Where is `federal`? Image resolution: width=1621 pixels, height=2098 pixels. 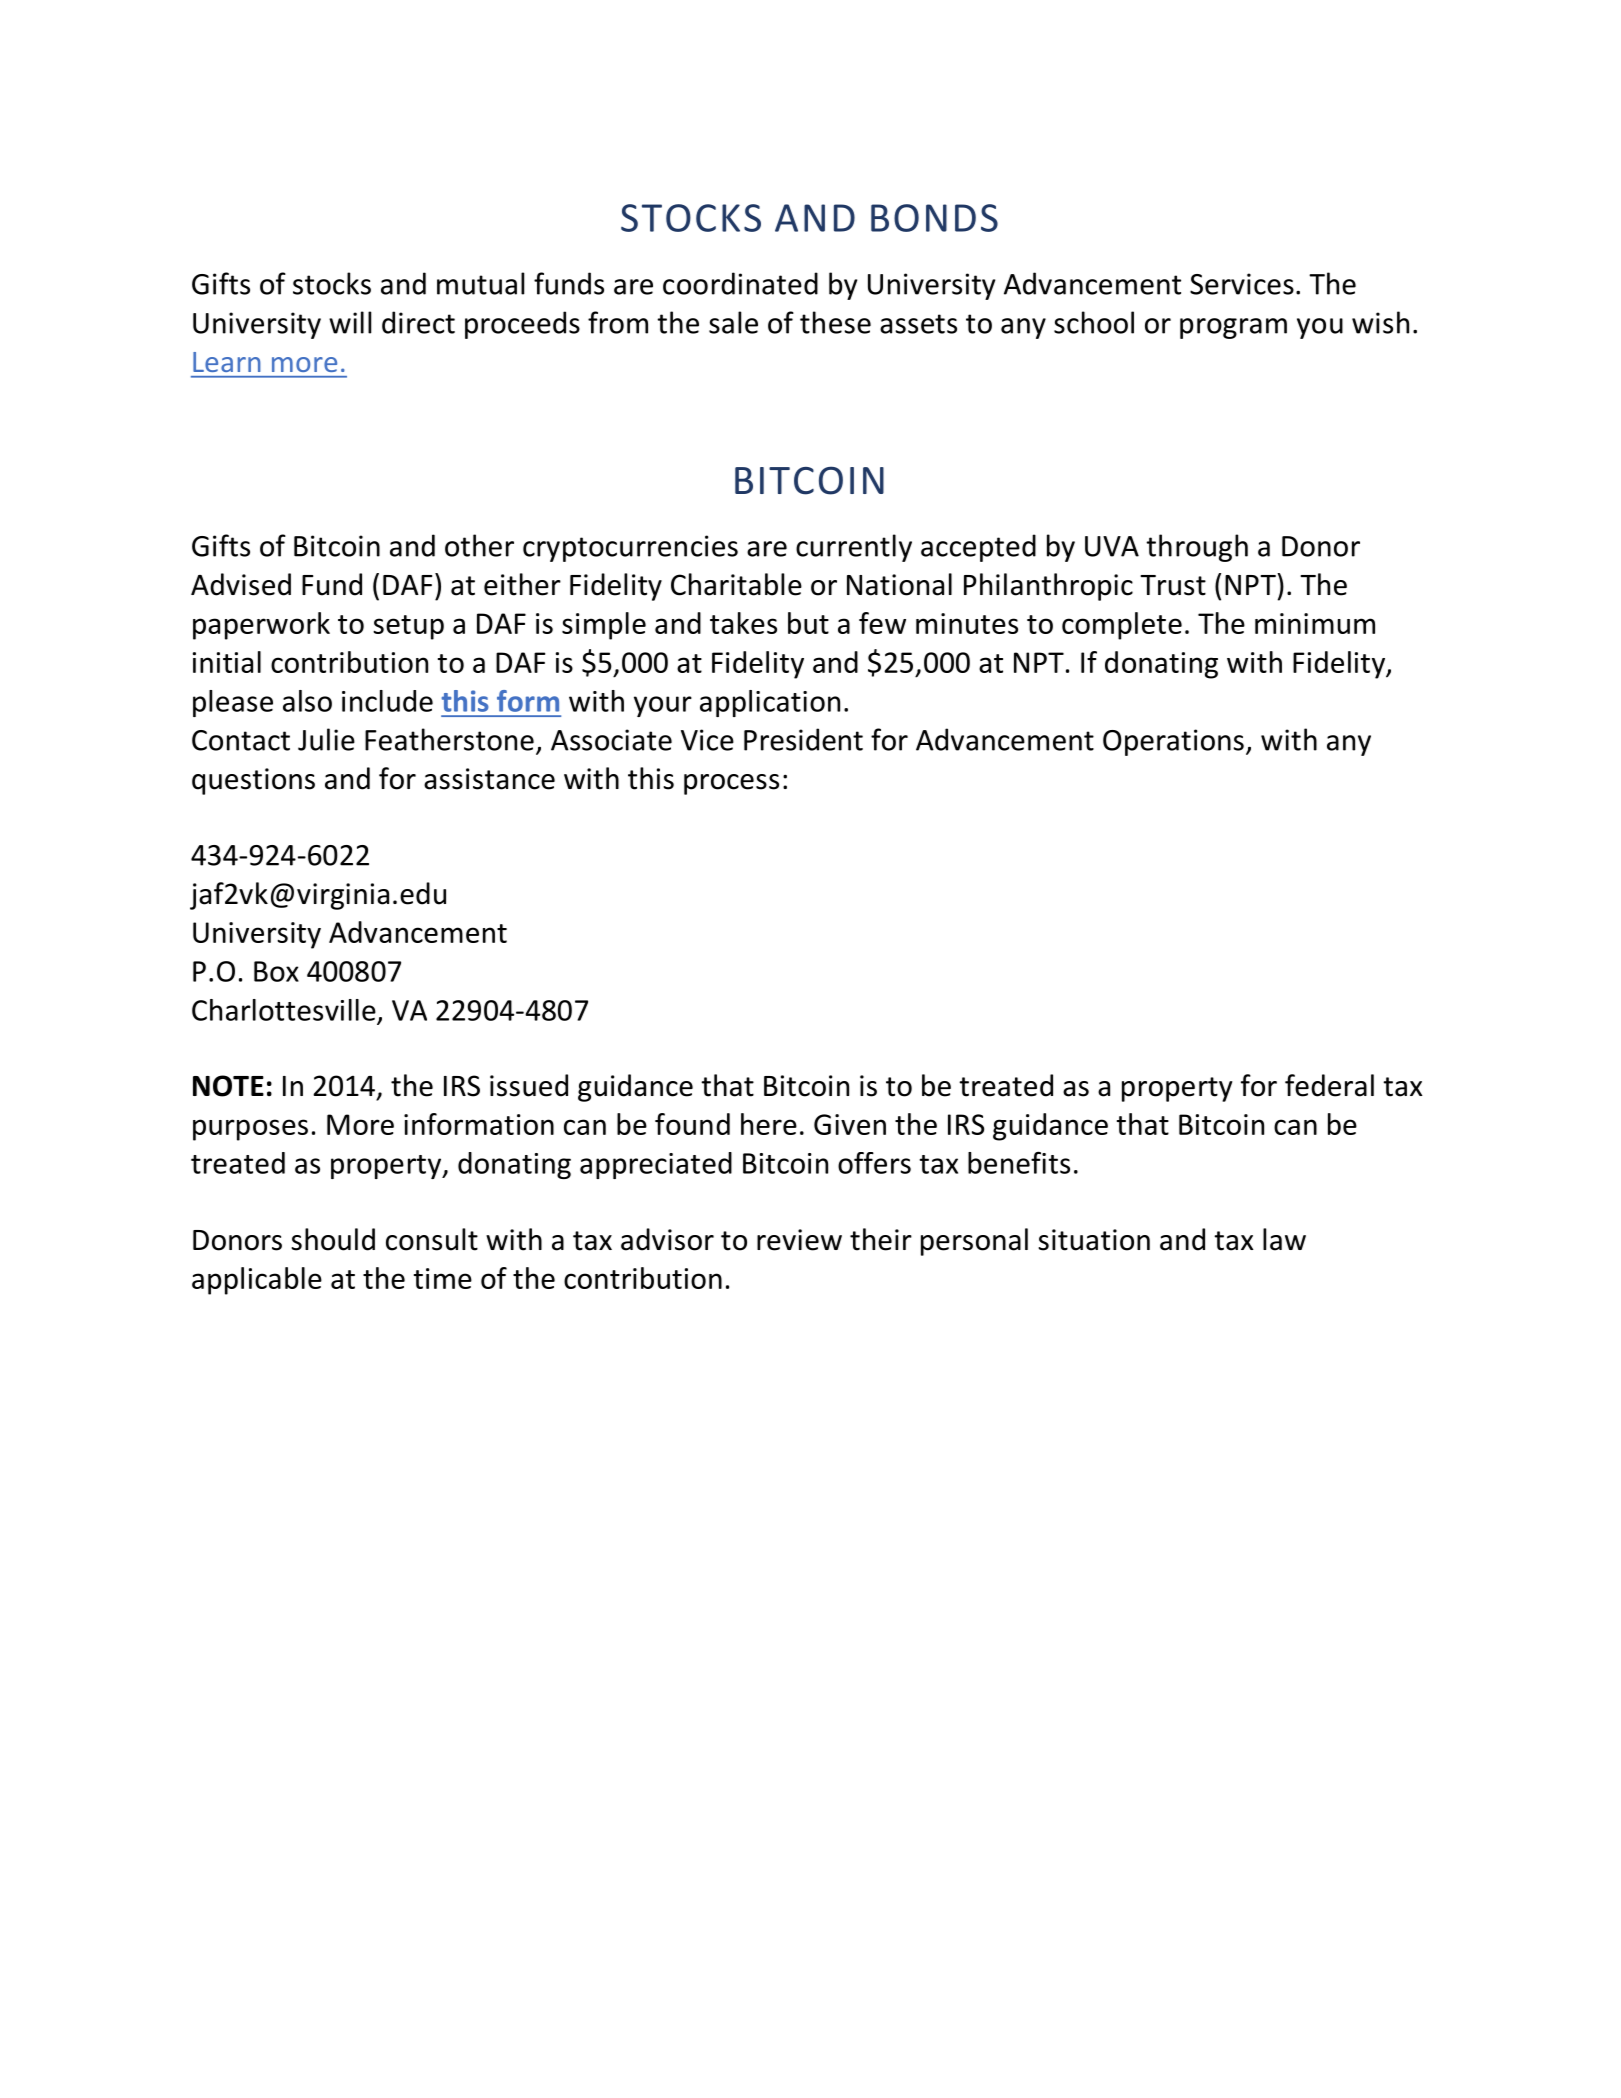
federal is located at coordinates (1329, 1085).
